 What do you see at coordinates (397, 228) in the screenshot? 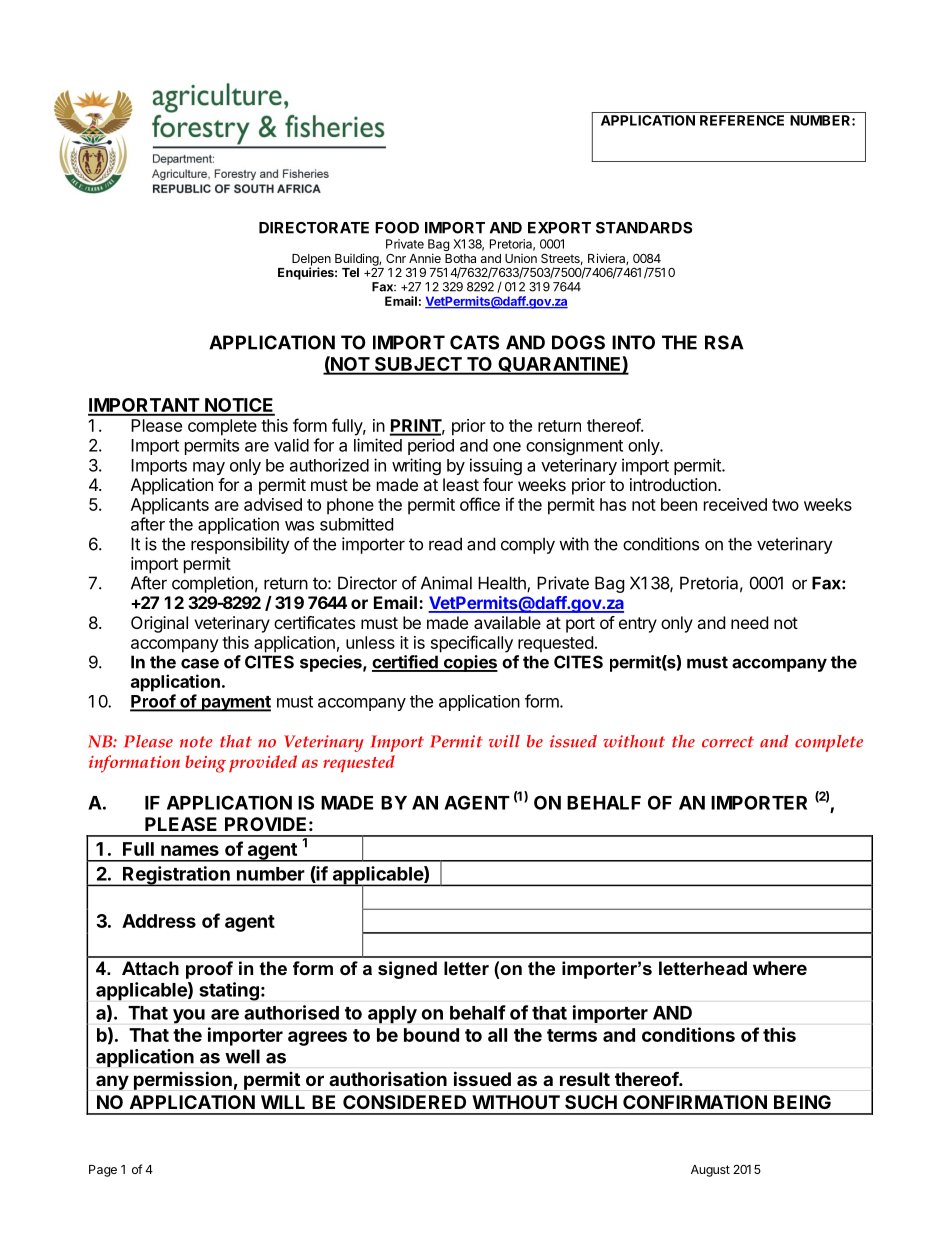
I see `FOOD` at bounding box center [397, 228].
